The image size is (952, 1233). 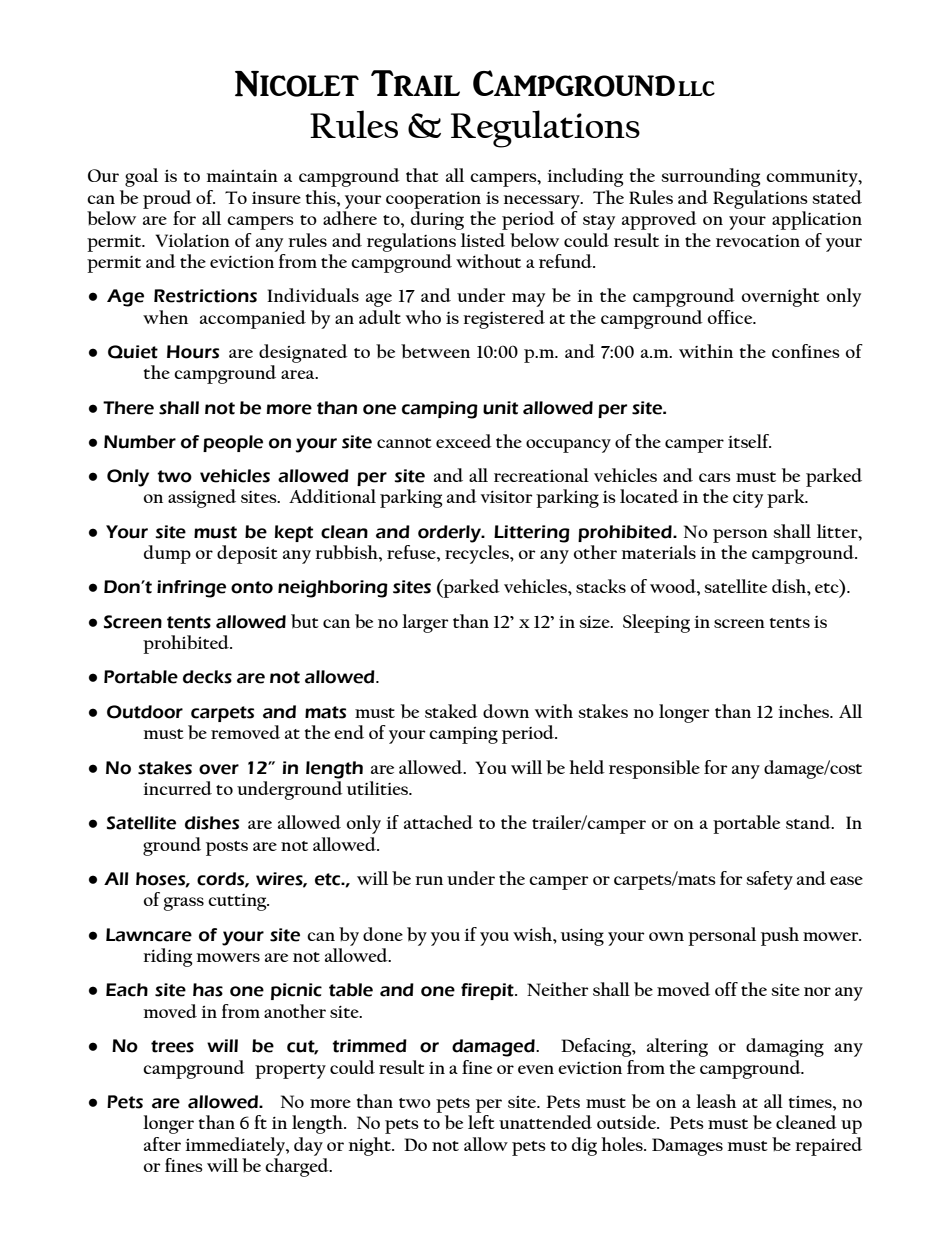 I want to click on Hours, so click(x=193, y=352).
